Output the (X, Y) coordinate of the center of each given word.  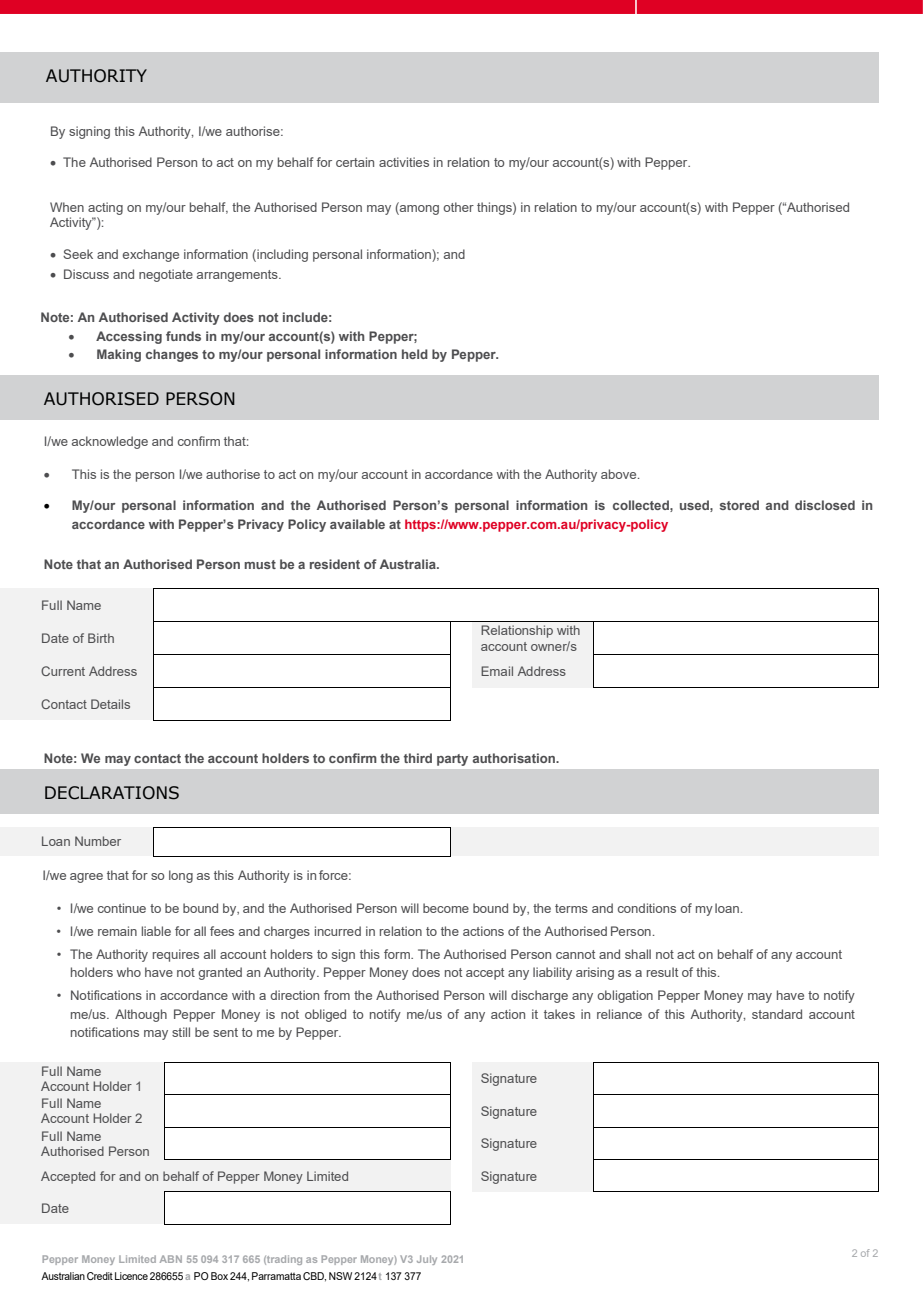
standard (777, 1014)
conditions (647, 908)
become (446, 908)
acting (105, 210)
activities (404, 162)
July (427, 1260)
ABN (171, 1259)
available (357, 524)
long (181, 876)
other (458, 207)
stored (739, 505)
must (260, 564)
